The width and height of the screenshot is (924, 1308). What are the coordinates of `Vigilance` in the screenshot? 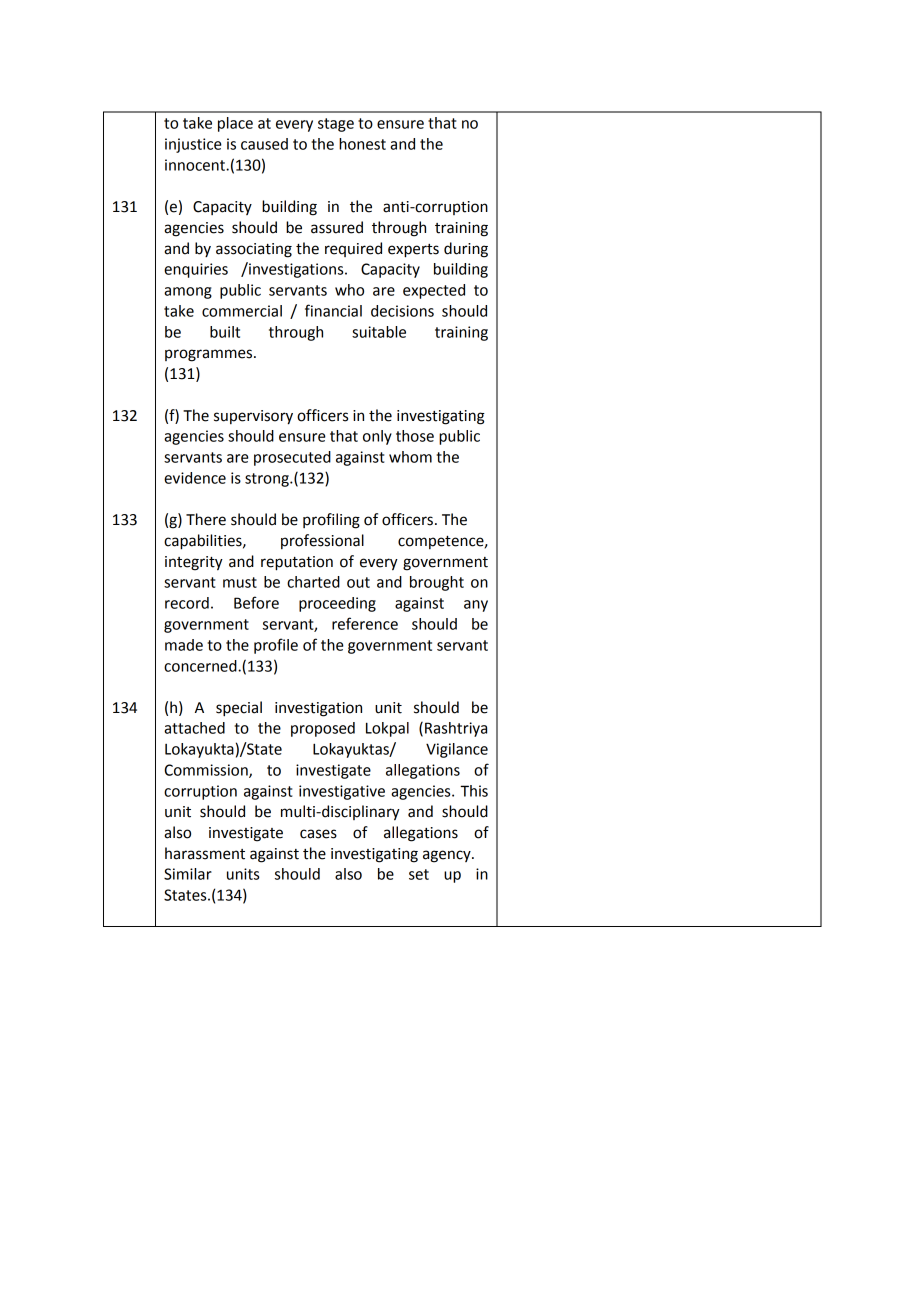 It's located at (457, 750).
